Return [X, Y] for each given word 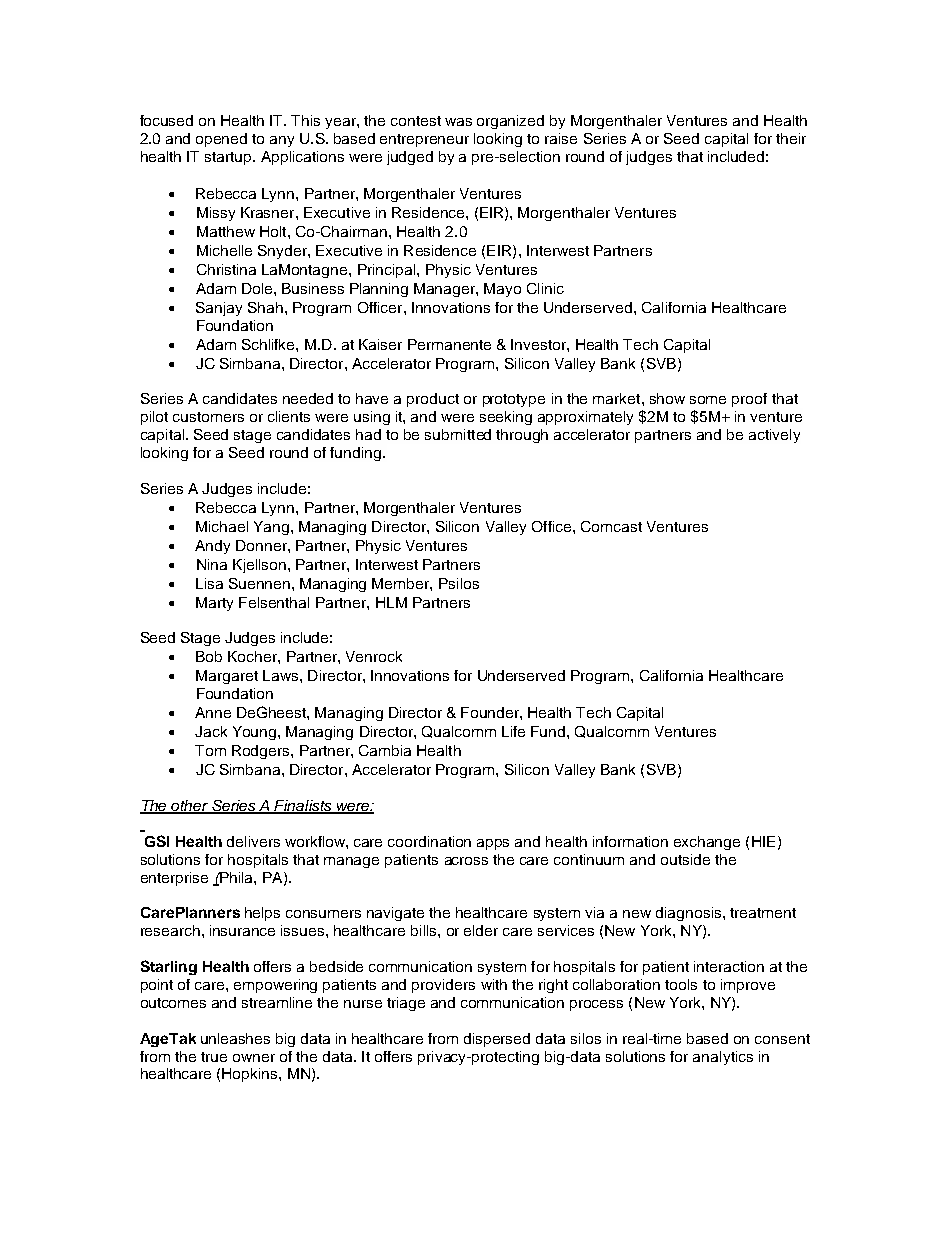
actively [774, 436]
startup [229, 158]
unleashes [235, 1038]
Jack [211, 731]
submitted [458, 434]
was [458, 122]
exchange [707, 843]
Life [513, 731]
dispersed [497, 1040]
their [791, 138]
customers [208, 417]
